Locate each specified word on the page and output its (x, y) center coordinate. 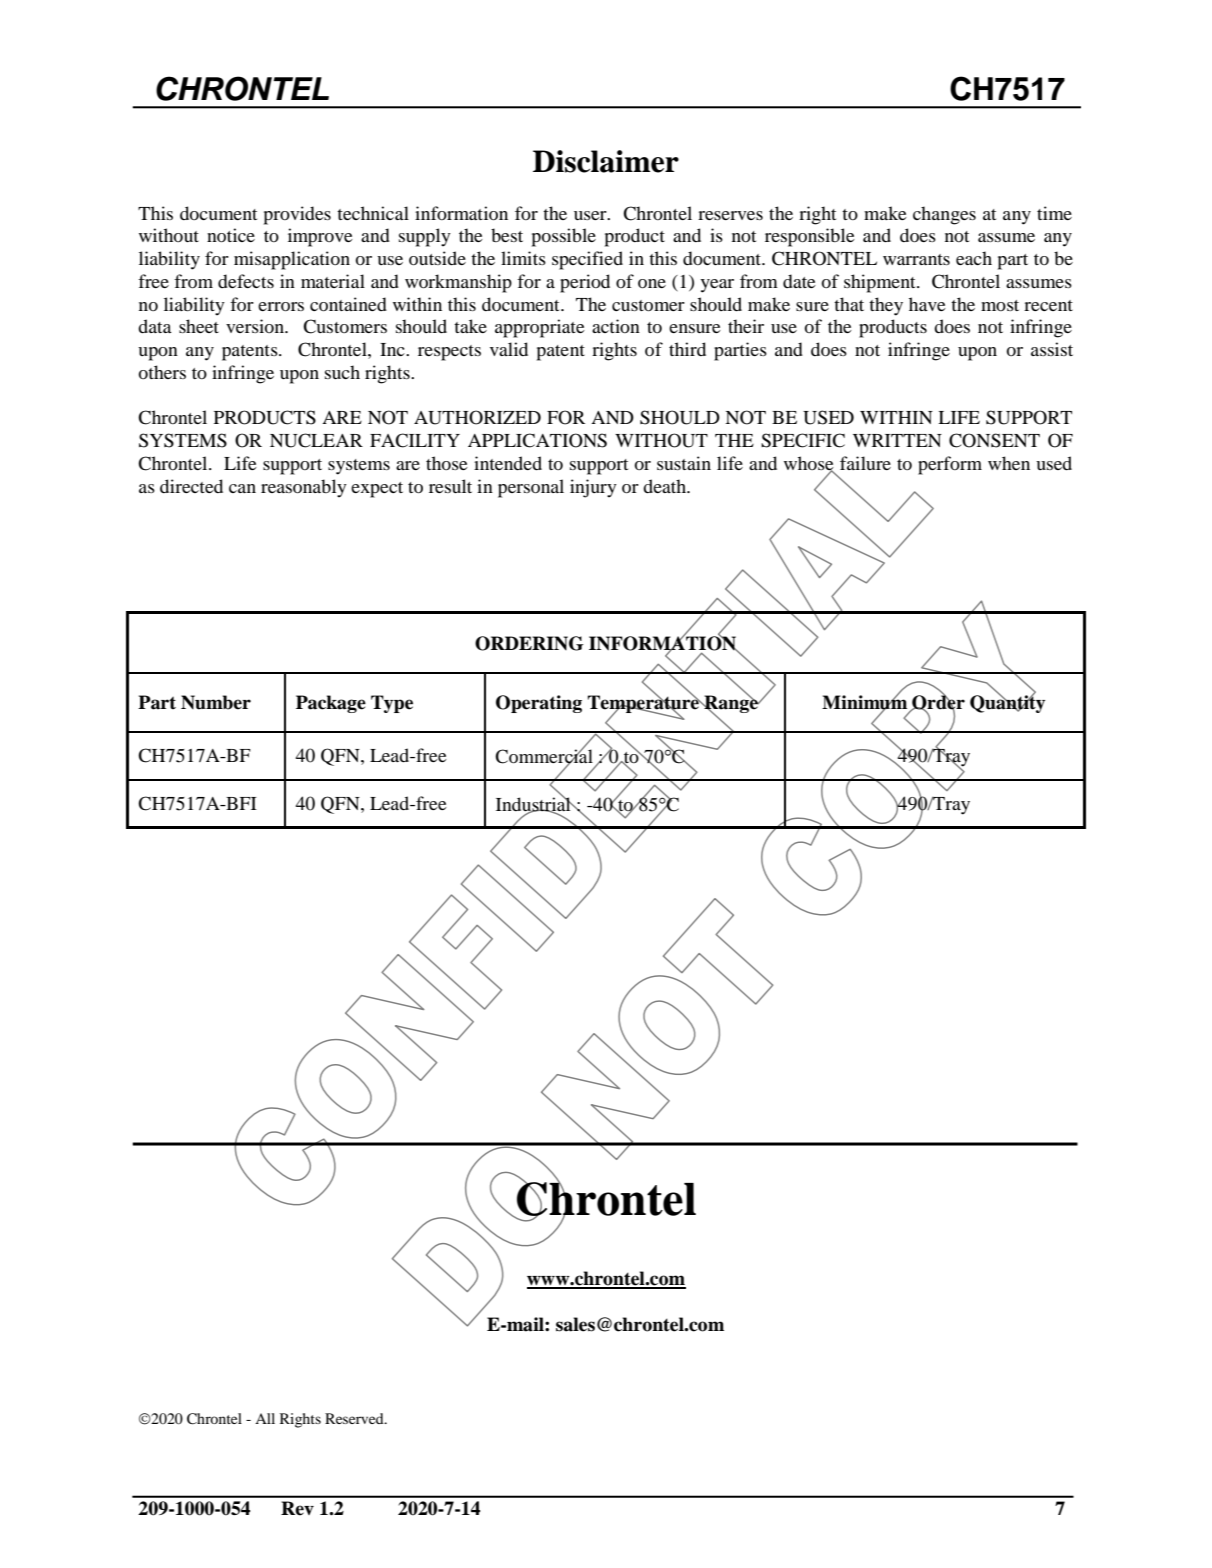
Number (216, 702)
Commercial (544, 756)
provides (297, 215)
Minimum (866, 702)
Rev (297, 1508)
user (591, 215)
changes (944, 215)
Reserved (355, 1418)
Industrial (534, 804)
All (265, 1418)
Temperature (644, 704)
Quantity (1007, 703)
